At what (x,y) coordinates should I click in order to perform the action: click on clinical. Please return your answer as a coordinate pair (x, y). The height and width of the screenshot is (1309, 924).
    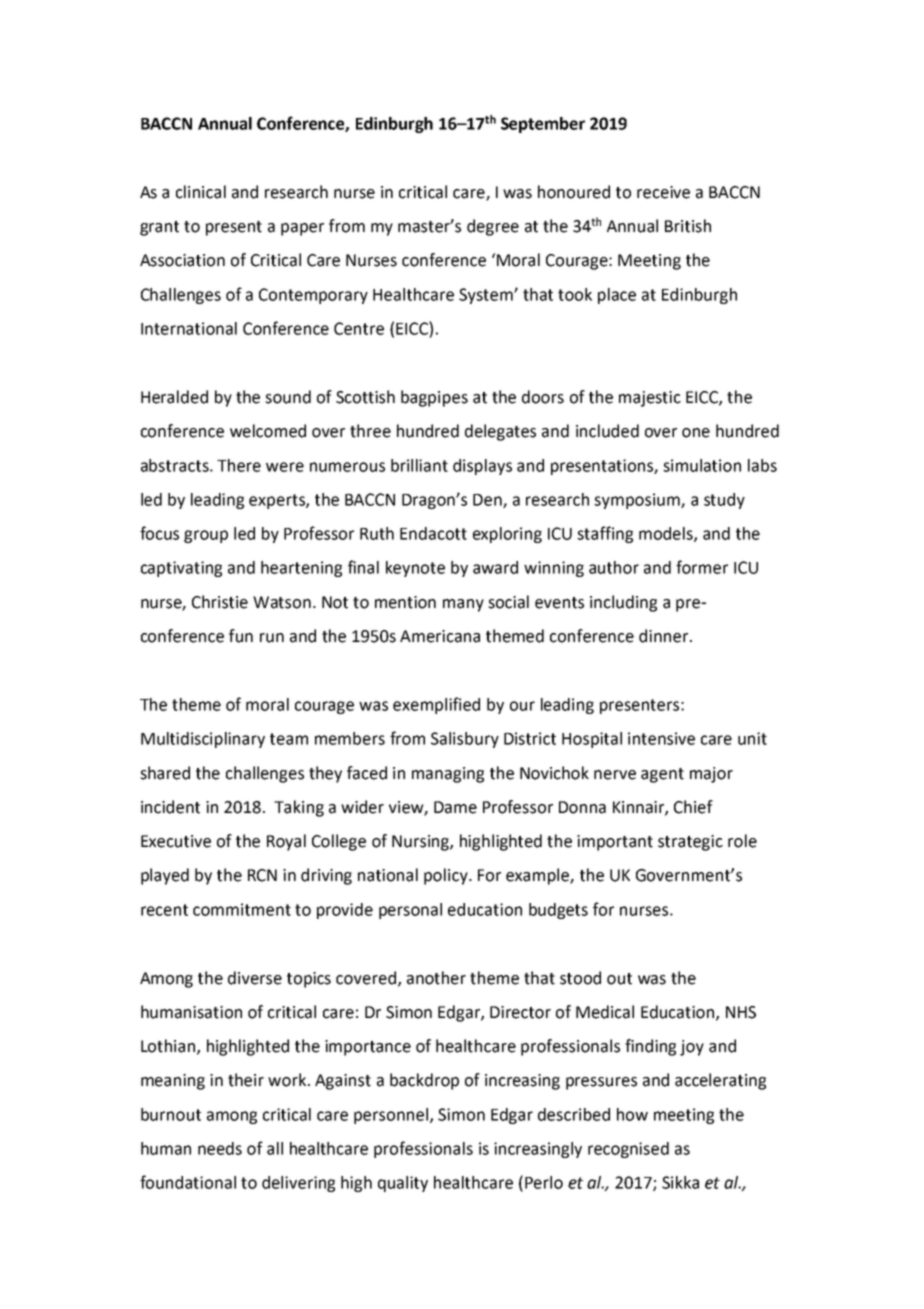
    Looking at the image, I should click on (201, 192).
